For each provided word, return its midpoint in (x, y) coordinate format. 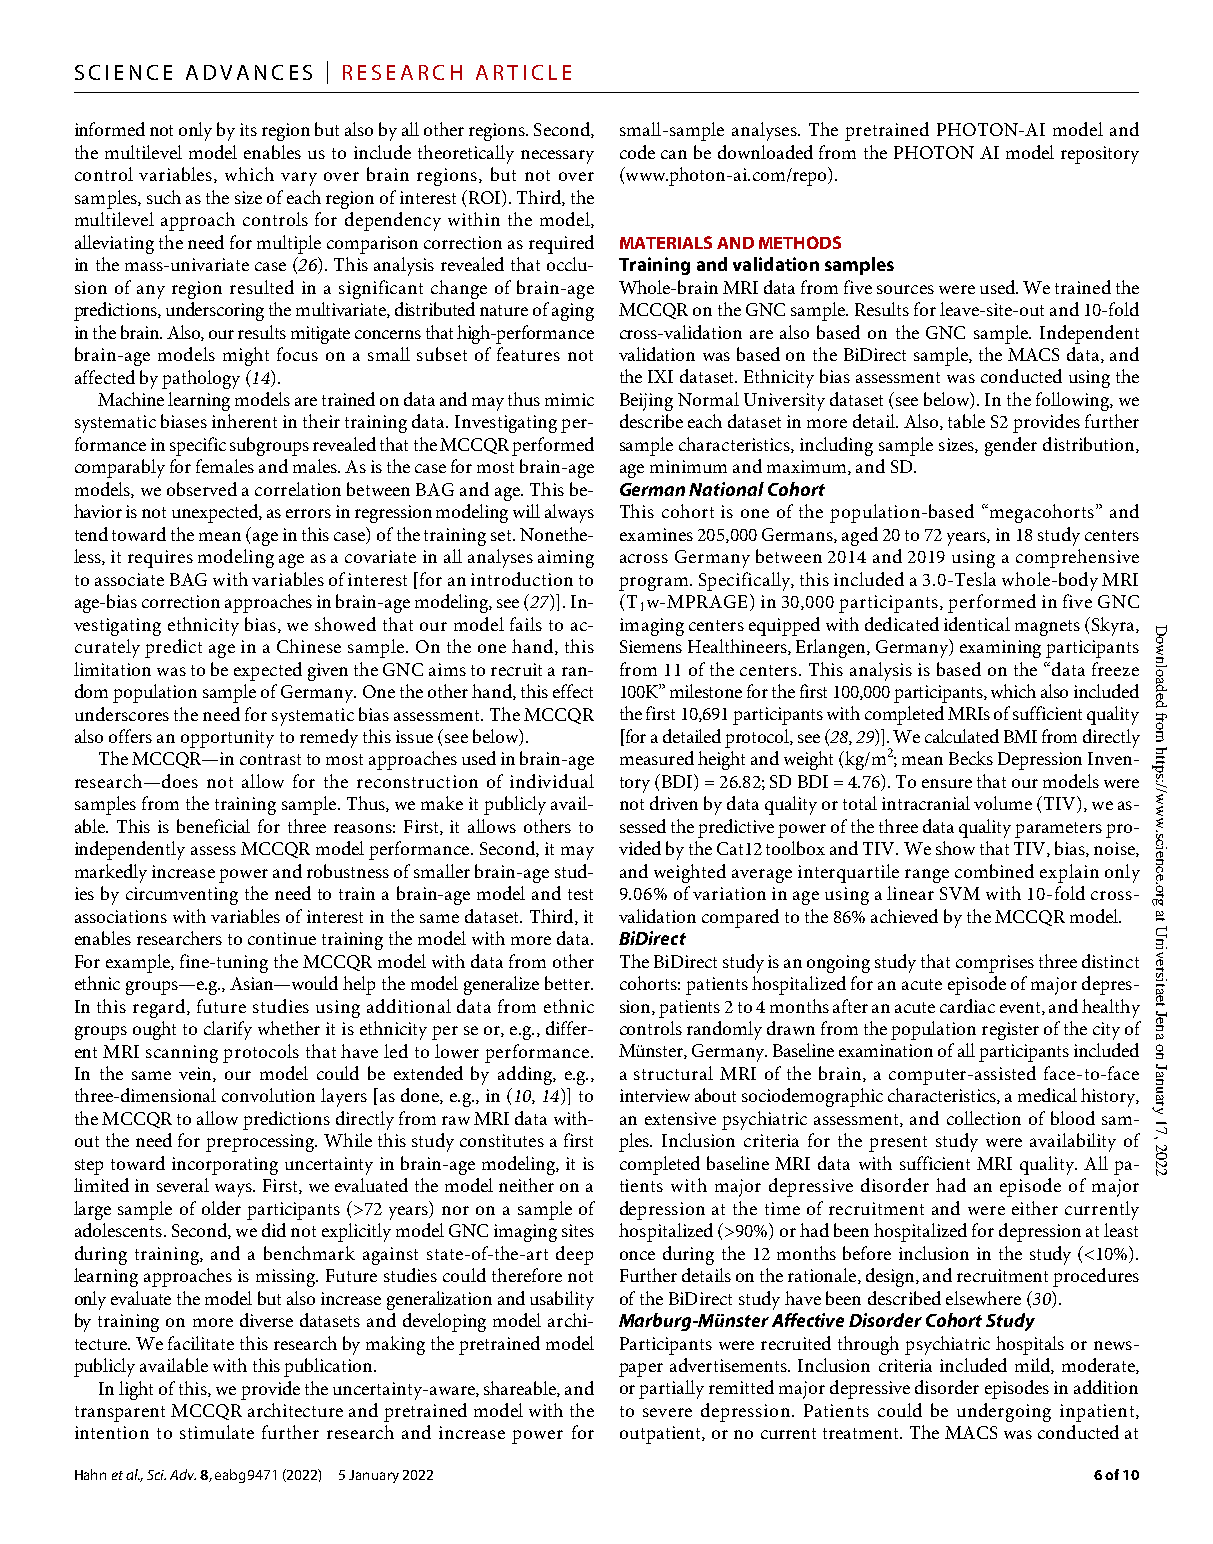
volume (1003, 803)
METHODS (800, 242)
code (637, 152)
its (248, 129)
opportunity (227, 739)
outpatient (661, 1435)
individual (552, 781)
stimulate (217, 1432)
